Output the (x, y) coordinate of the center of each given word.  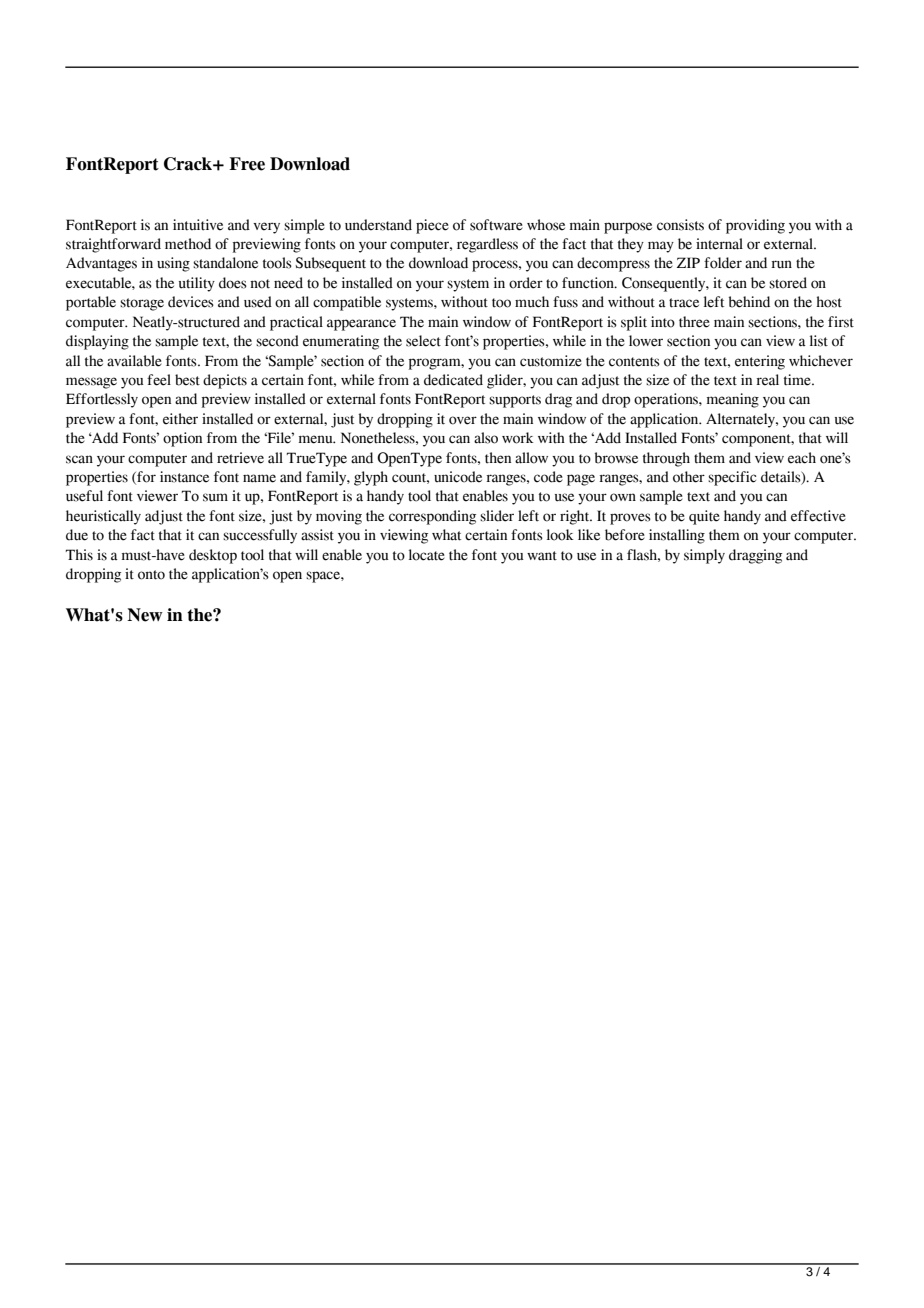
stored (788, 283)
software (496, 225)
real (767, 380)
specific (732, 478)
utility (197, 284)
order (526, 283)
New (145, 615)
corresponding (432, 517)
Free (247, 164)
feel (159, 380)
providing (755, 226)
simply (704, 556)
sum (215, 497)
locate (427, 555)
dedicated (453, 380)
